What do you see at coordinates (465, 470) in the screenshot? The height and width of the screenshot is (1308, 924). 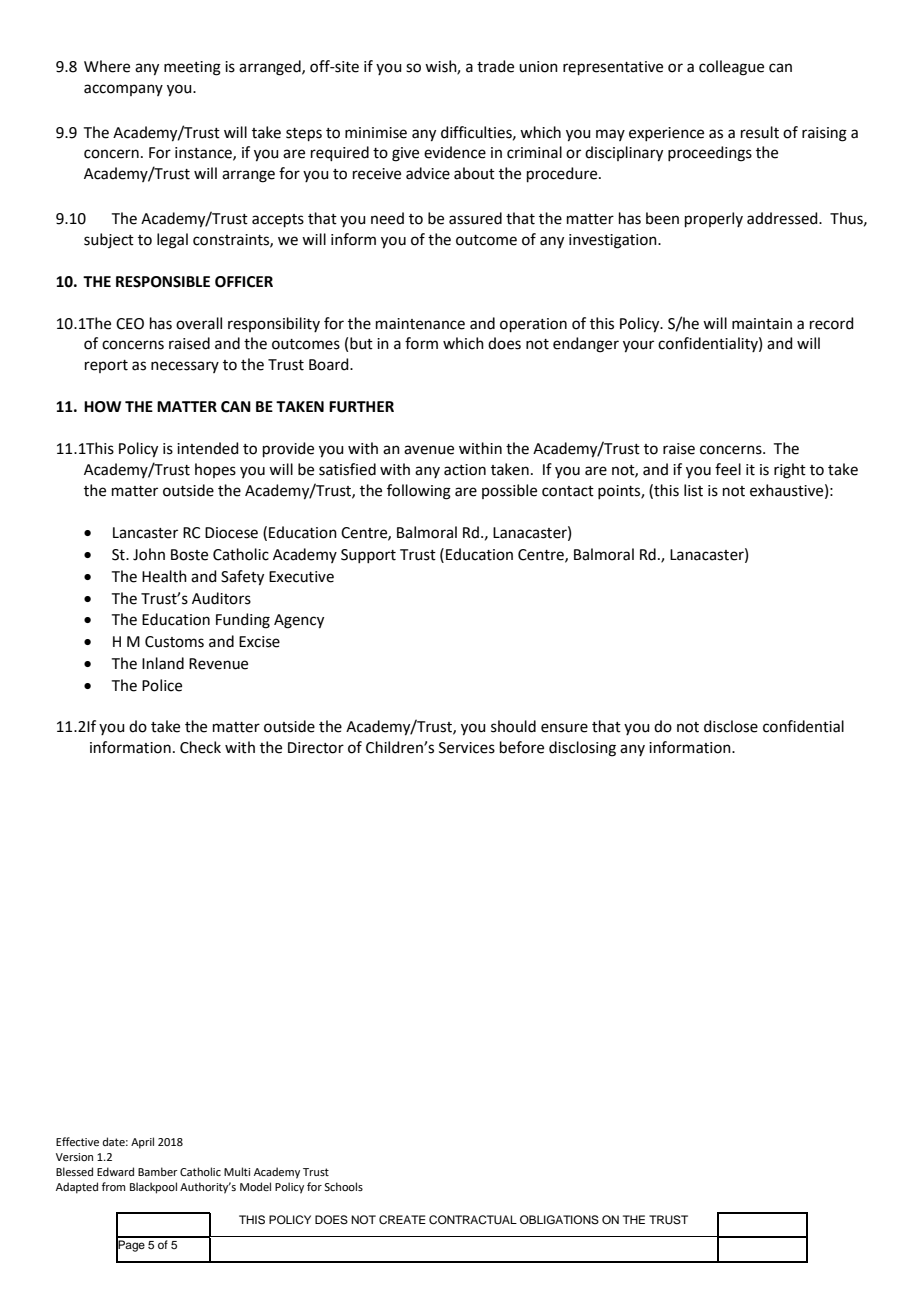 I see `action` at bounding box center [465, 470].
